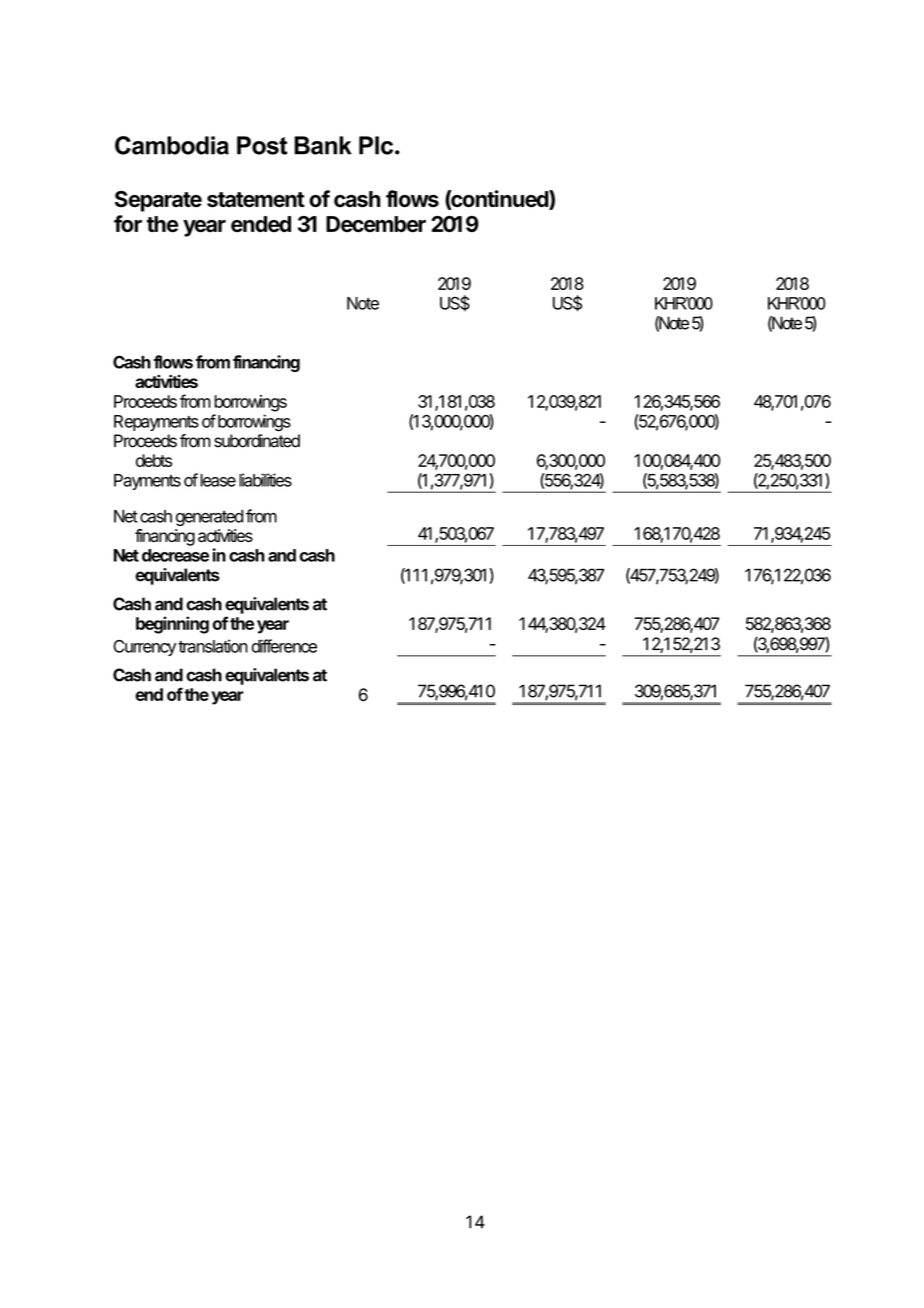 This screenshot has width=924, height=1308. Describe the element at coordinates (257, 441) in the screenshot. I see `subordinated` at that location.
